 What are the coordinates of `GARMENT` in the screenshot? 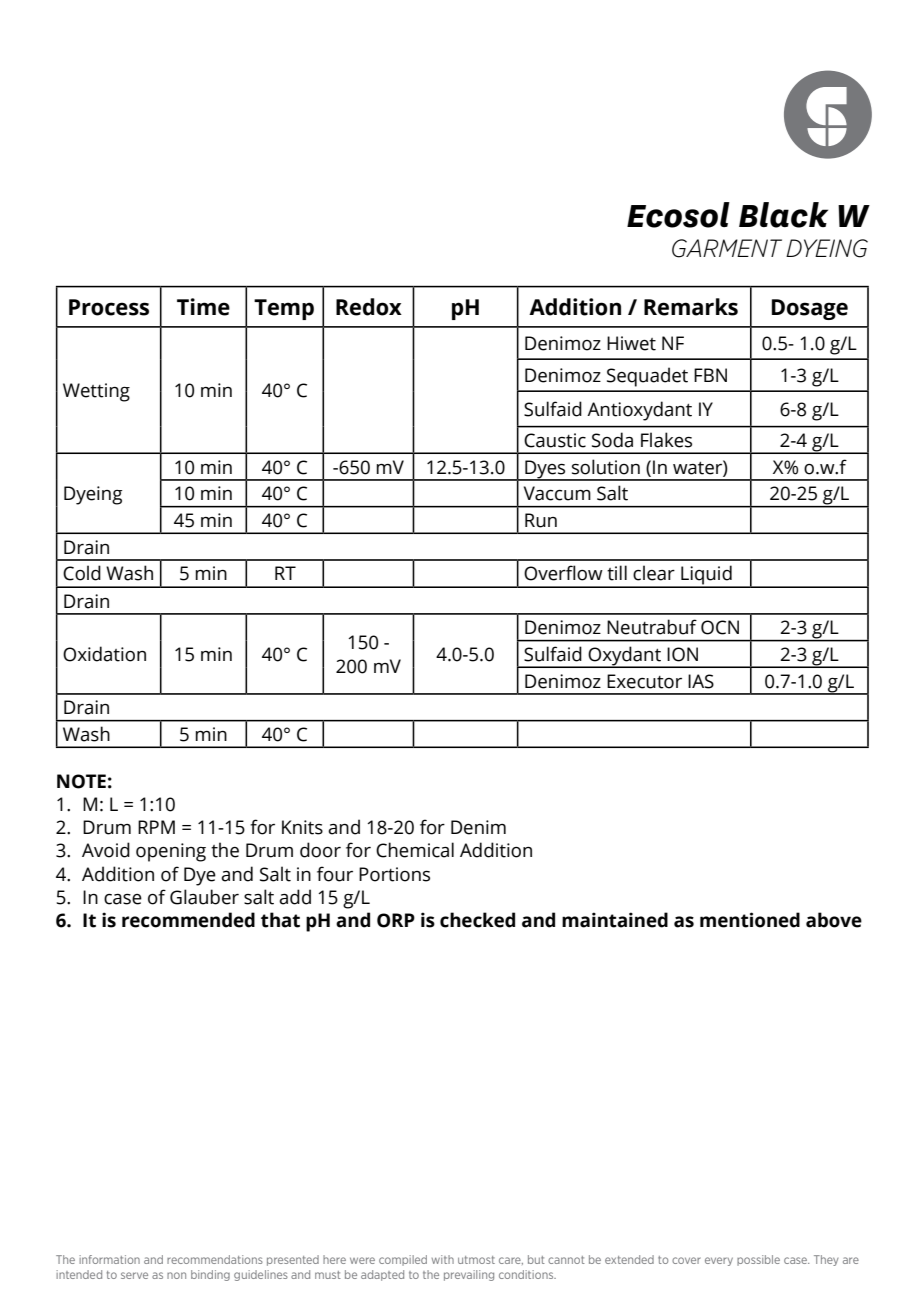 It's located at (727, 248).
